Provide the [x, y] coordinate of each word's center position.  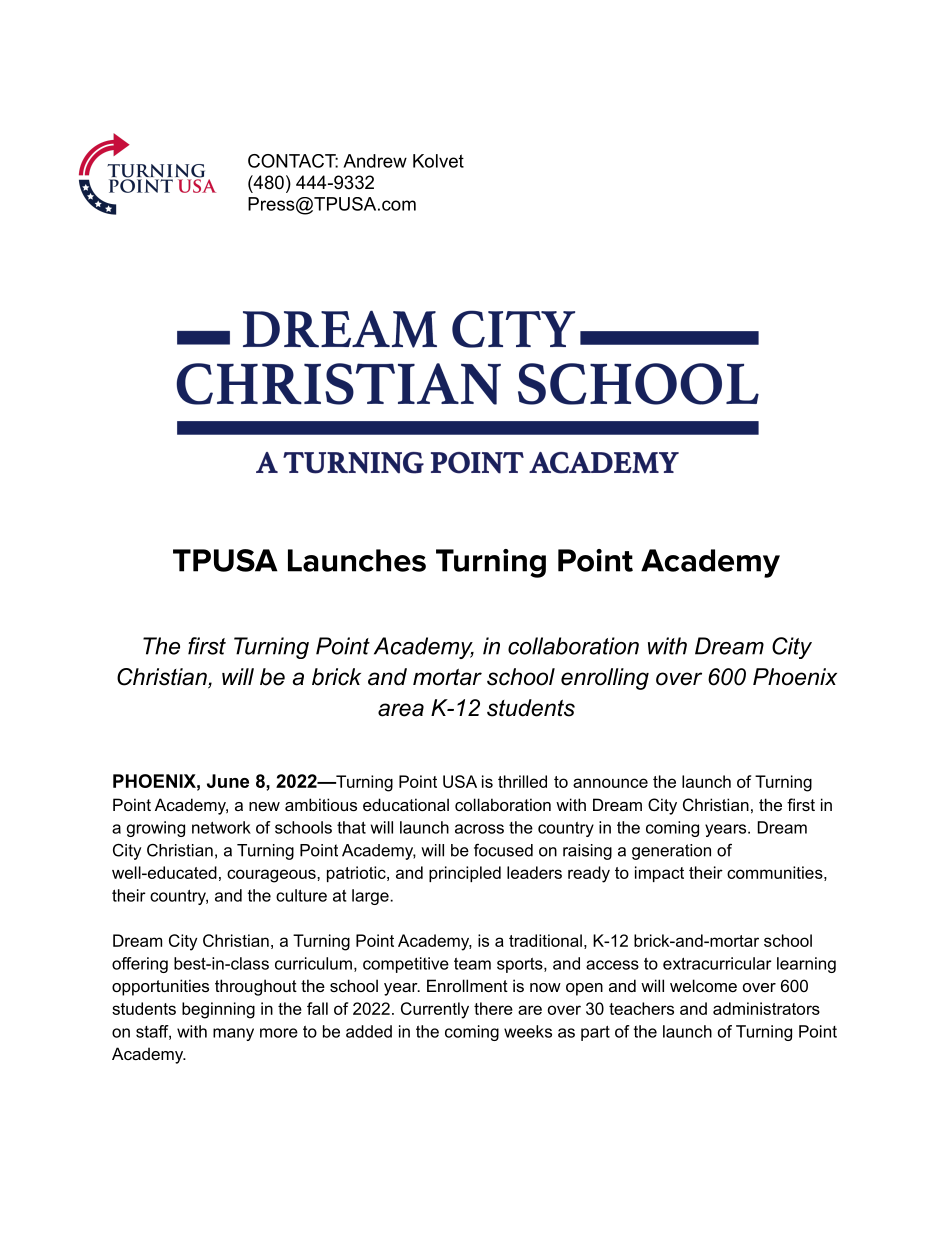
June [228, 781]
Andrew [375, 161]
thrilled [522, 781]
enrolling [605, 679]
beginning [218, 1010]
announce [610, 783]
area [401, 710]
